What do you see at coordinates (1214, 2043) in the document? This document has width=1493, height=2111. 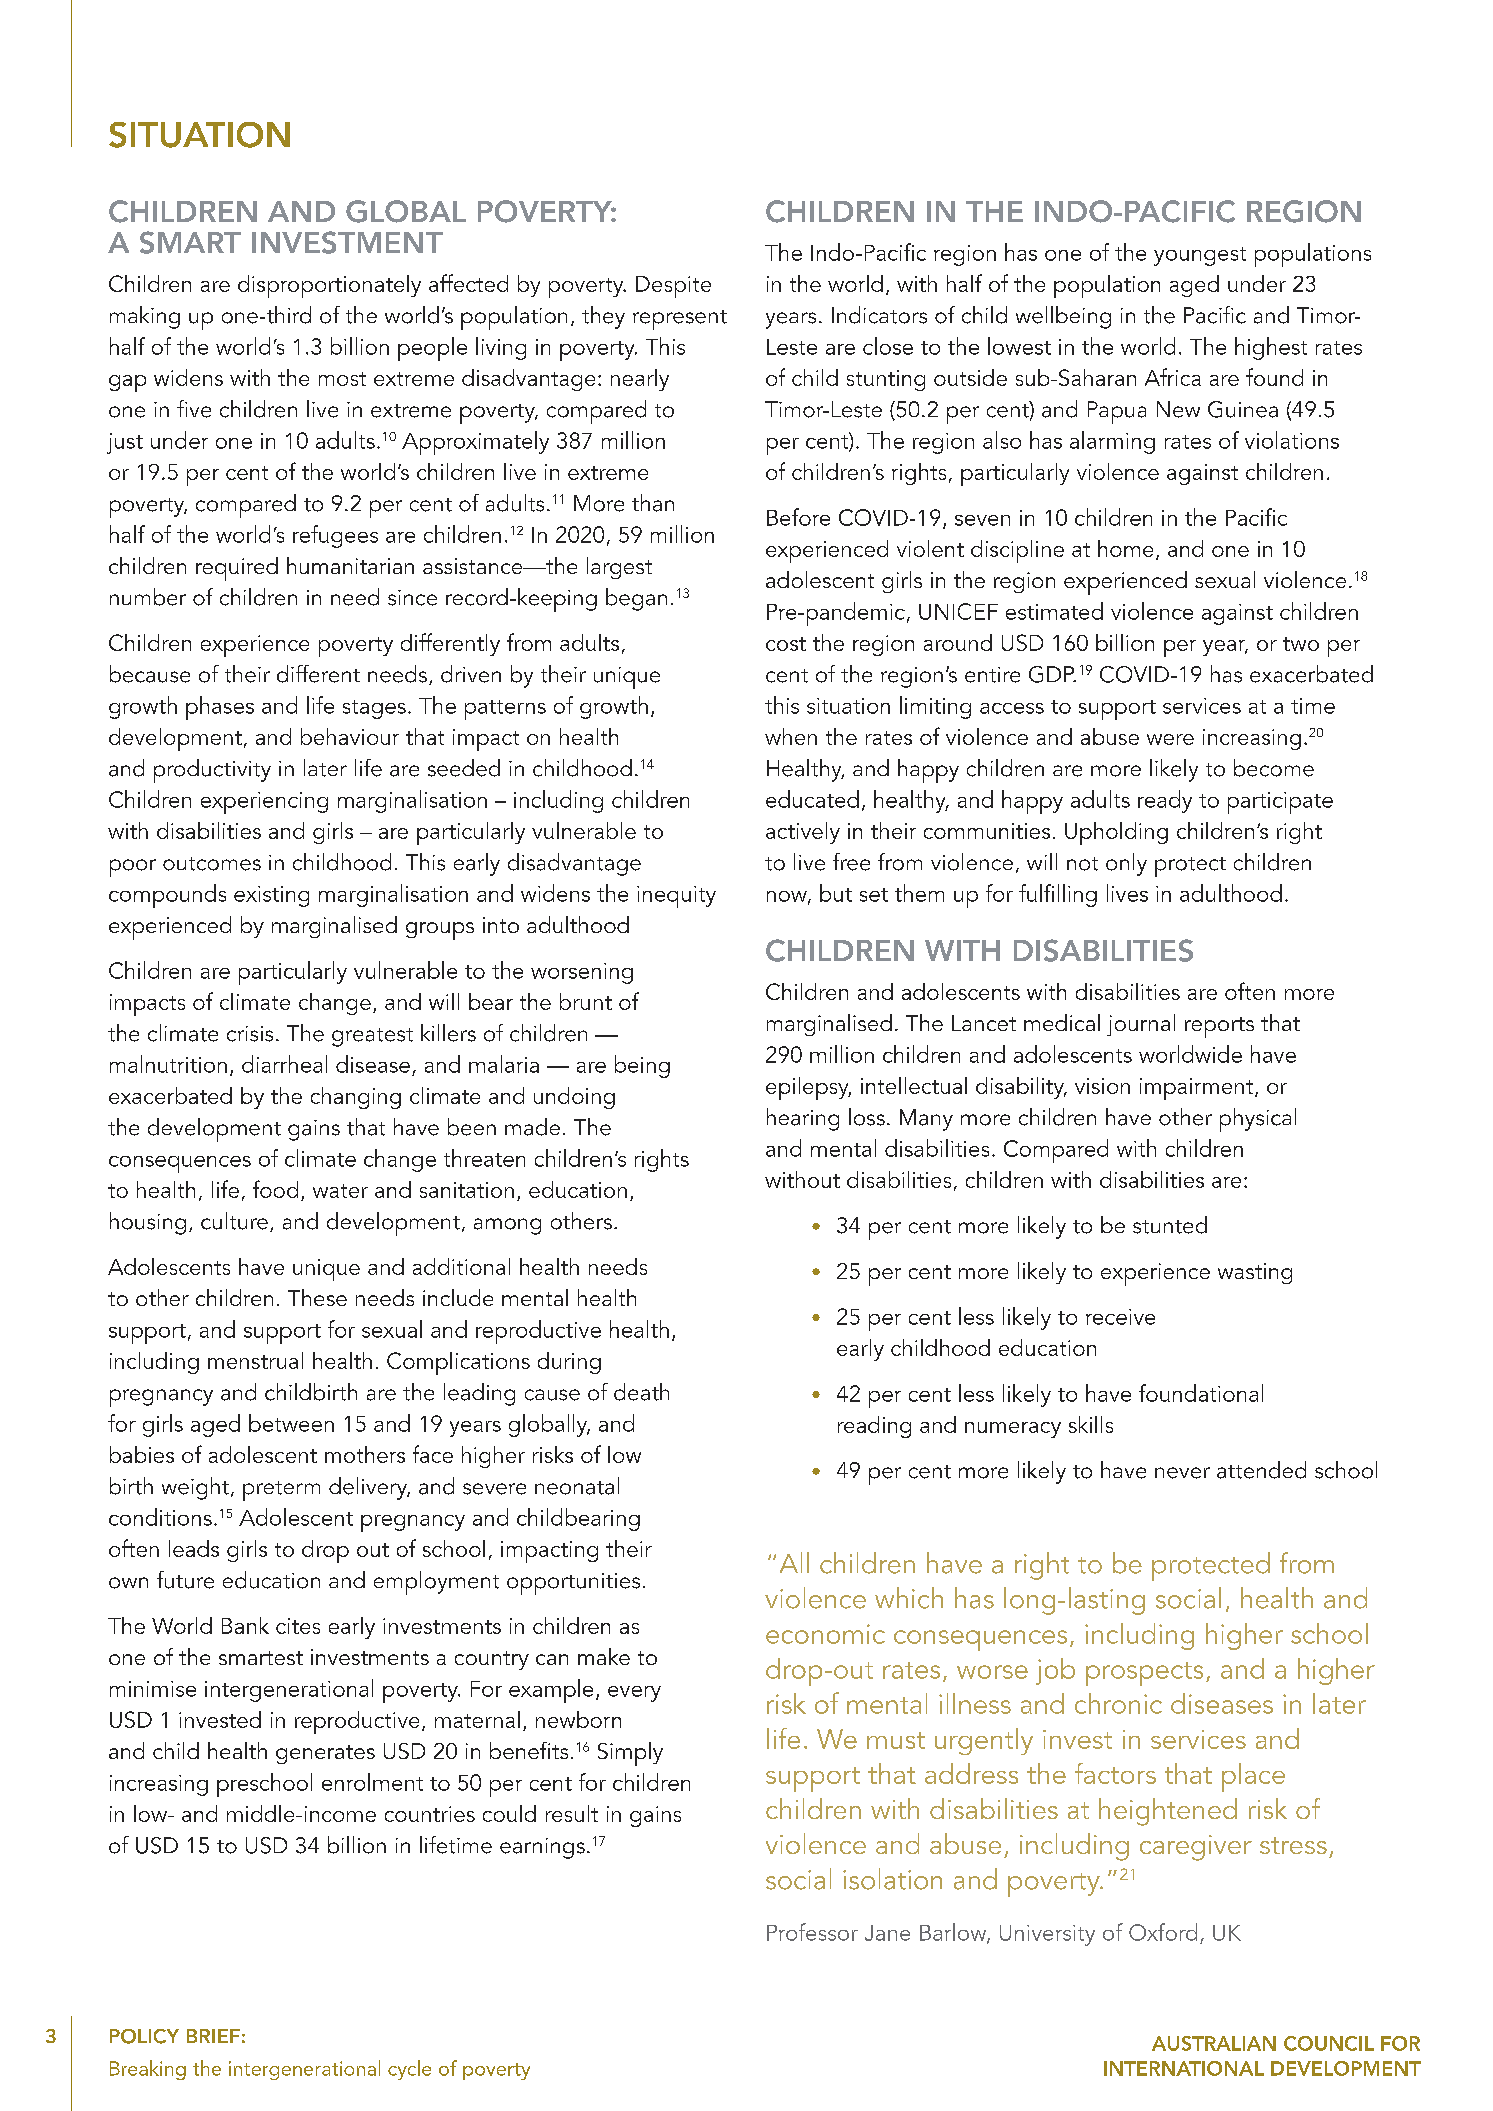 I see `AUSTRALIAN` at bounding box center [1214, 2043].
